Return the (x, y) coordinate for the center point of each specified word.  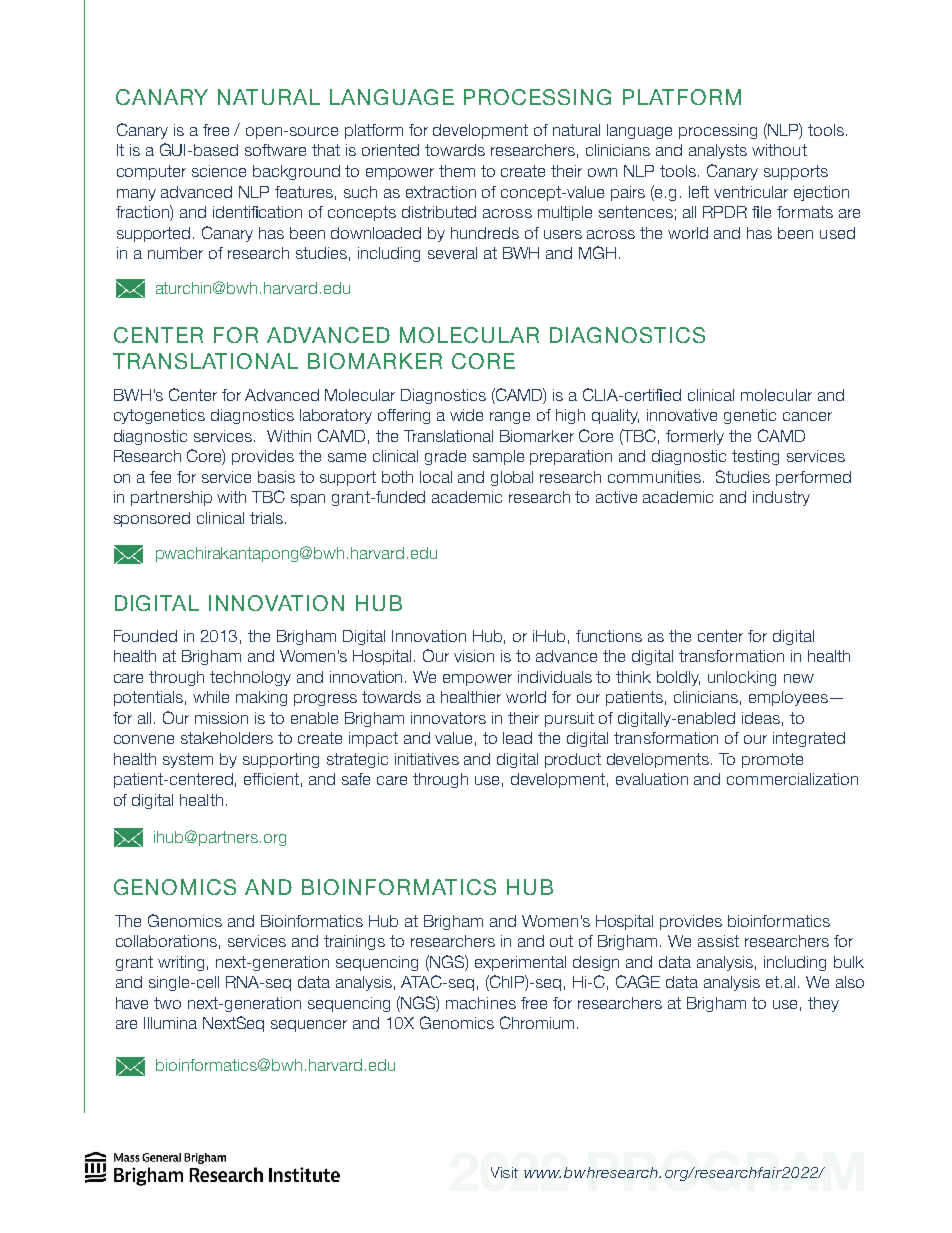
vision (474, 656)
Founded (145, 636)
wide (466, 415)
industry (781, 498)
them (457, 171)
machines (481, 1003)
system (188, 760)
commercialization (792, 779)
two (167, 1003)
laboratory (336, 416)
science (219, 171)
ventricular (751, 192)
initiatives (427, 759)
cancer (807, 416)
